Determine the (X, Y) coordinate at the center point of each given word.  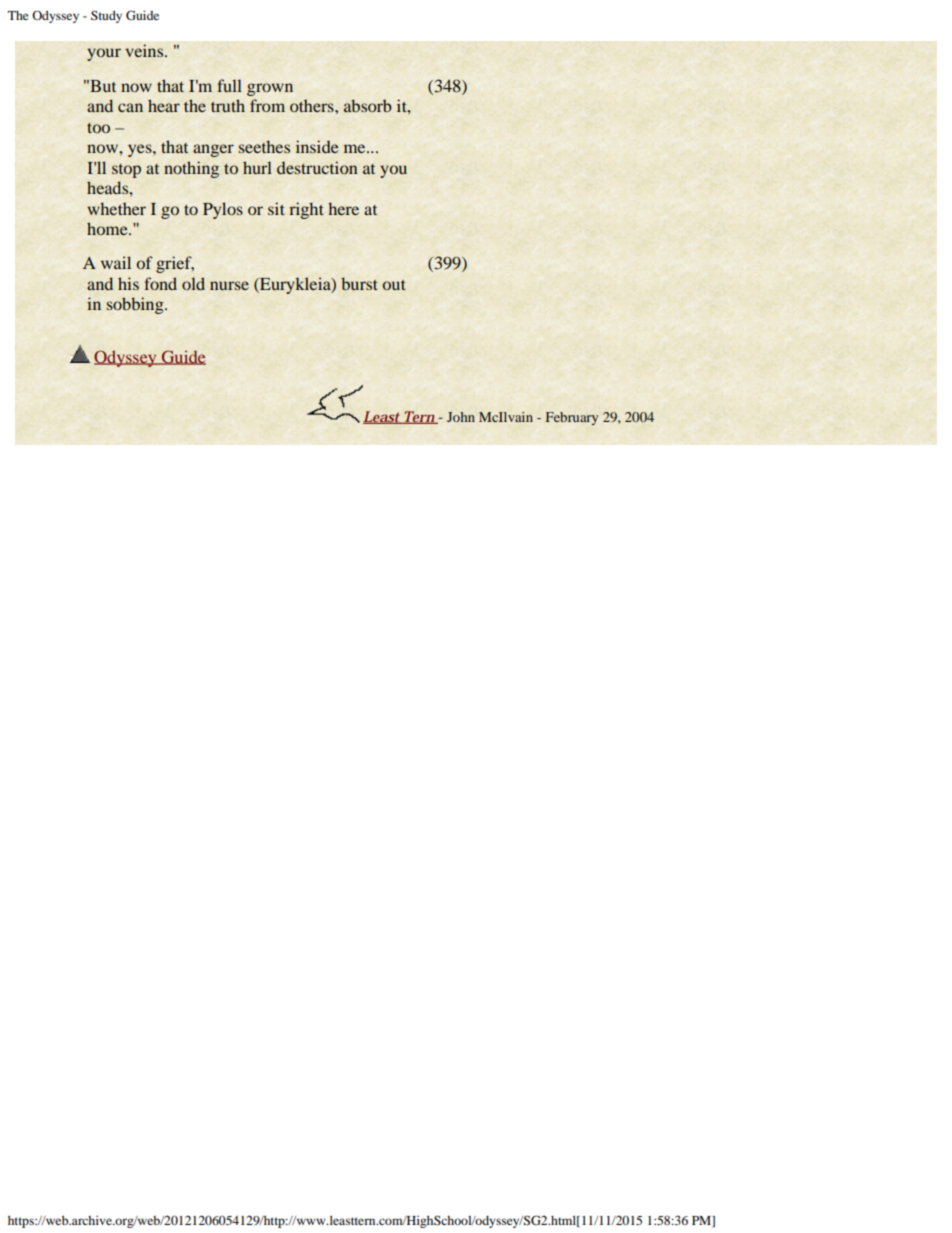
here (343, 208)
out (394, 285)
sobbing (136, 305)
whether (116, 208)
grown (270, 89)
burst (359, 283)
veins (144, 50)
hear (164, 105)
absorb (368, 105)
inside (317, 146)
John (461, 417)
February (571, 418)
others (313, 105)
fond (160, 283)
